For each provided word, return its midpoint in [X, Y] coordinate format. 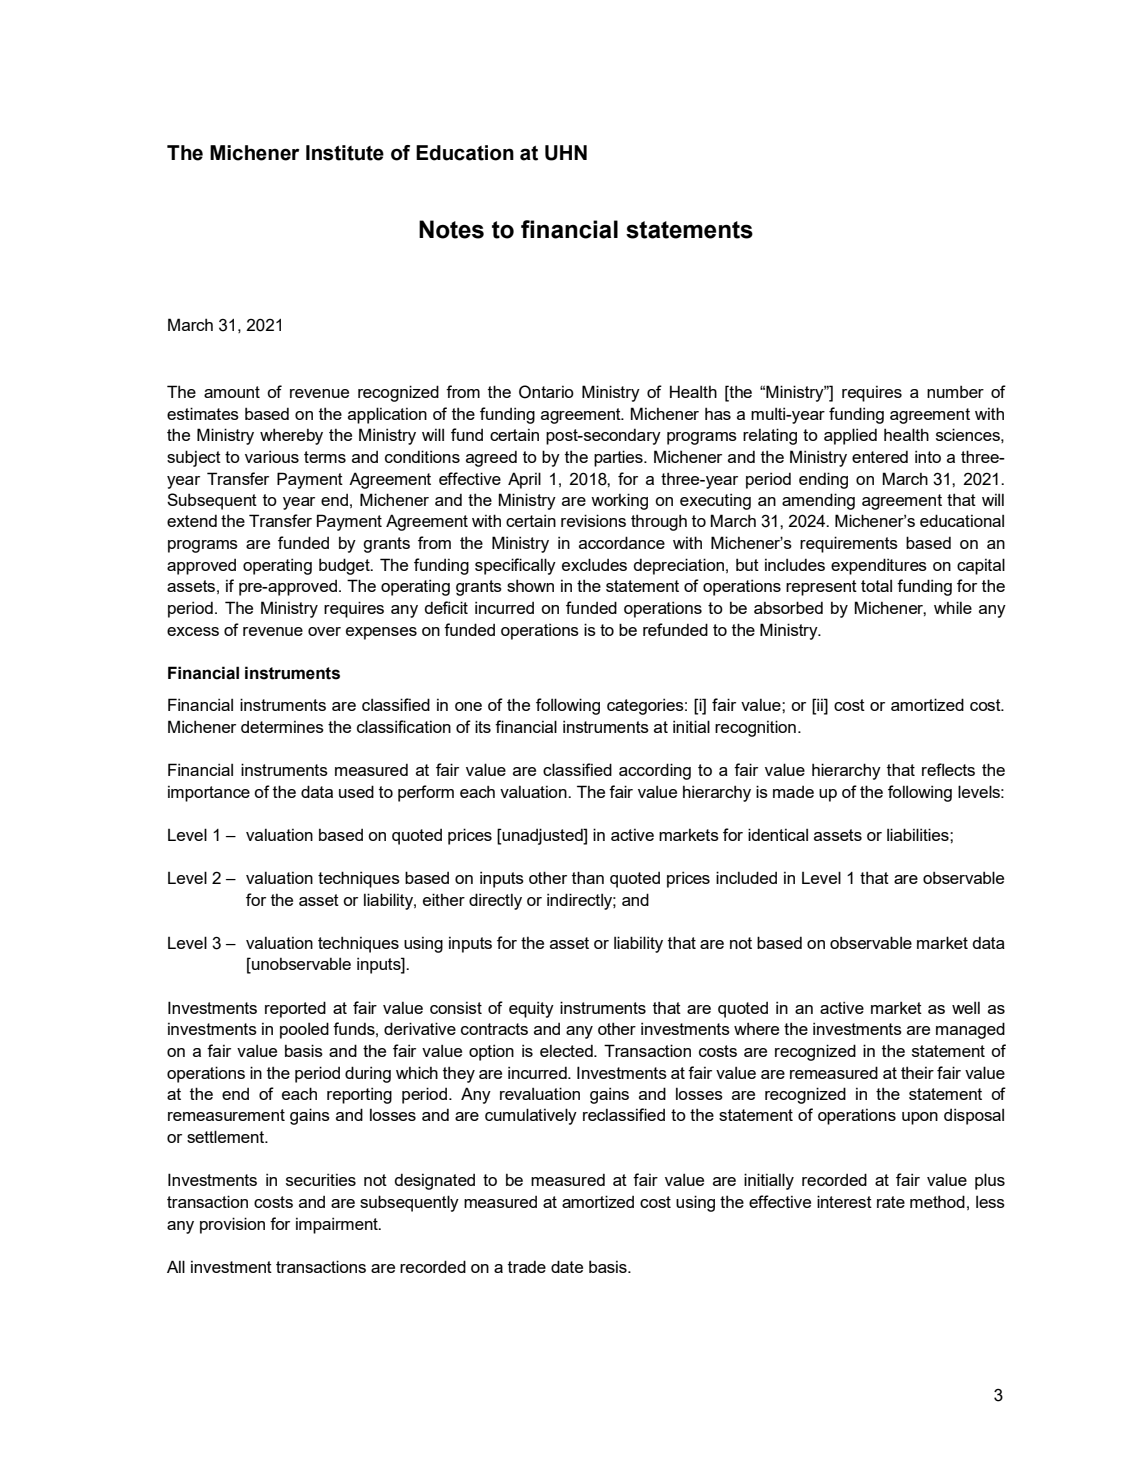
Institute [345, 153]
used [356, 791]
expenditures [879, 566]
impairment [338, 1225]
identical [778, 834]
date [567, 1266]
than [588, 877]
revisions [593, 520]
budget [345, 566]
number [955, 391]
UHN [566, 153]
